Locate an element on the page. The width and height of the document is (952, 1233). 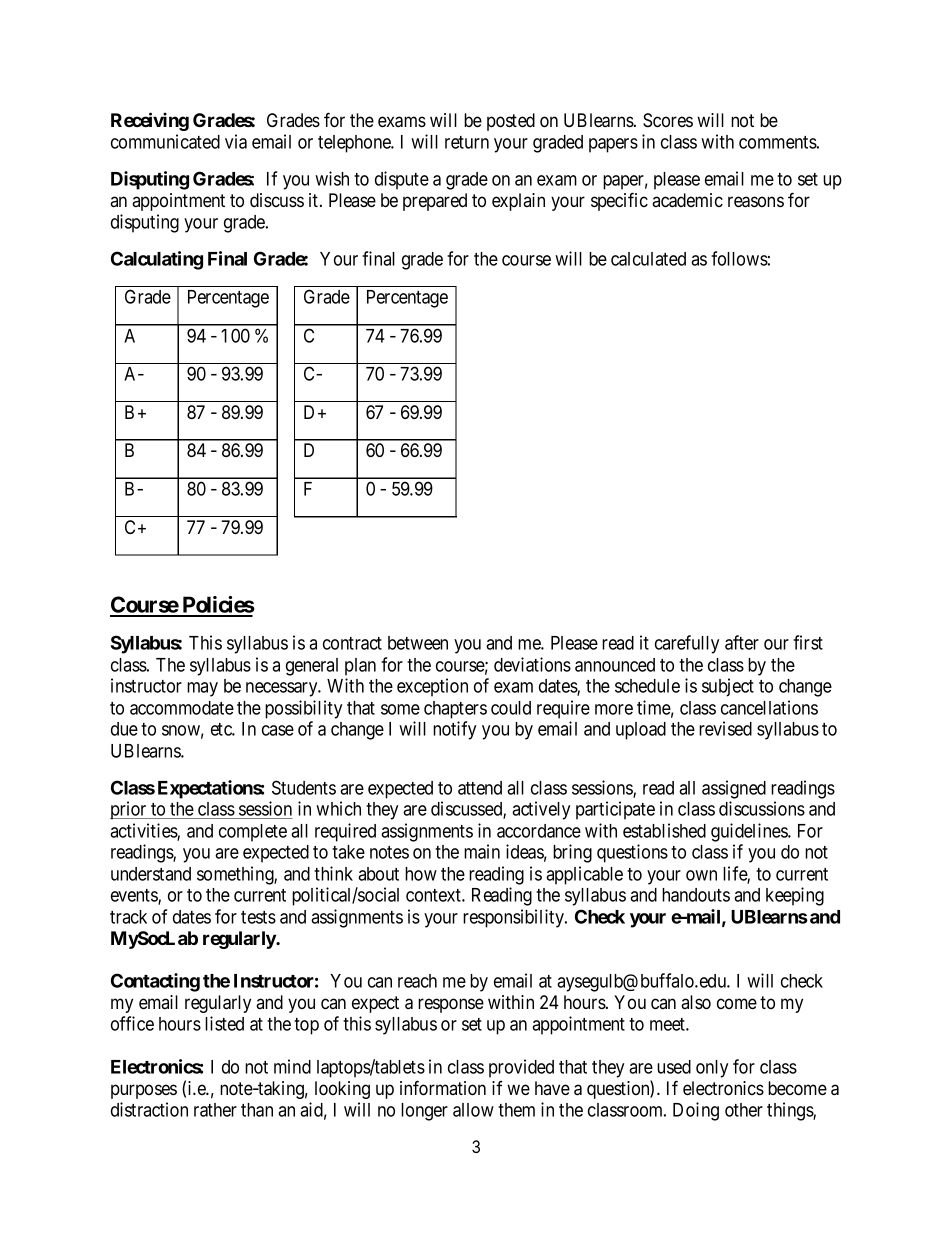
between is located at coordinates (418, 643).
